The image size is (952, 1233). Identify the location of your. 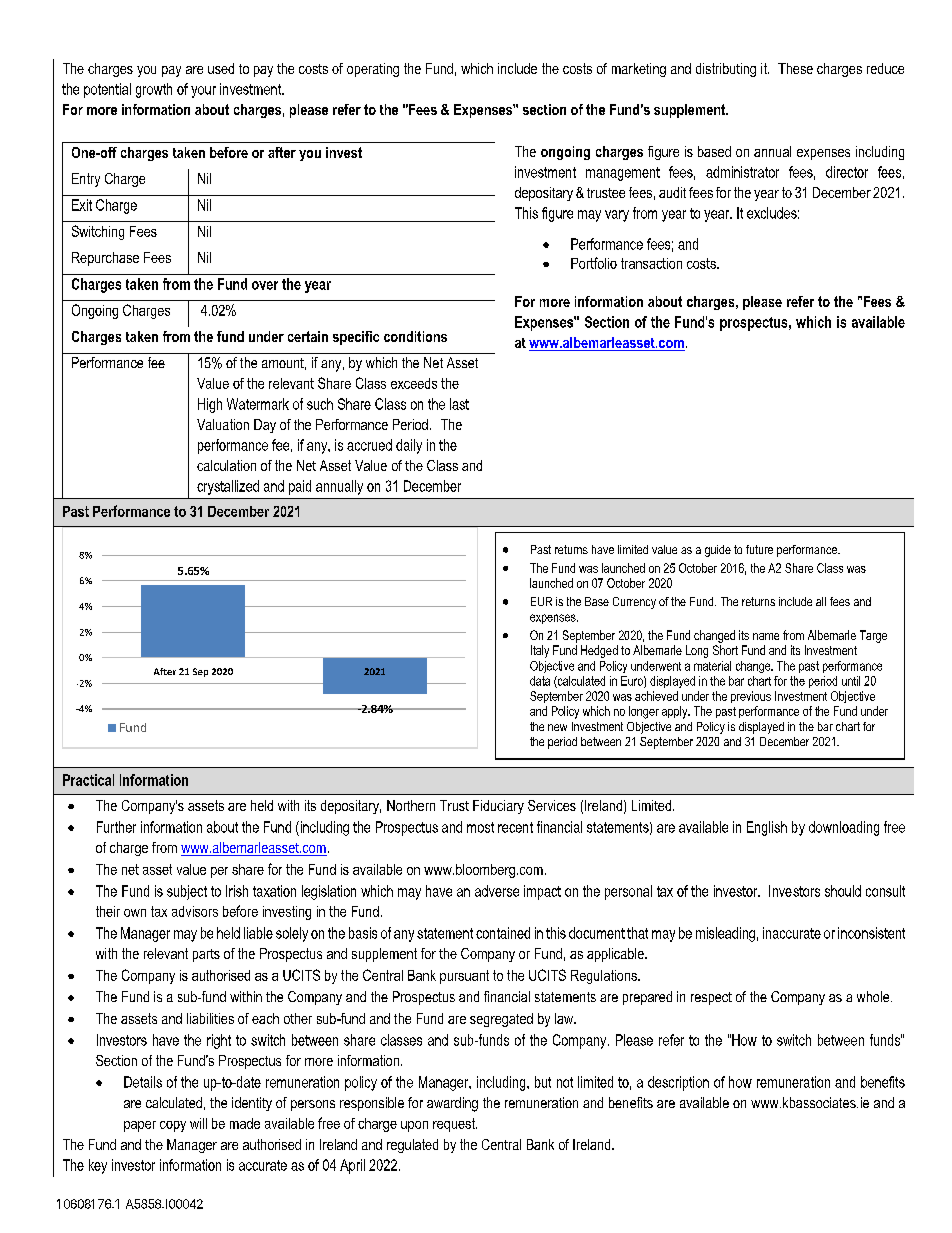
(203, 92).
